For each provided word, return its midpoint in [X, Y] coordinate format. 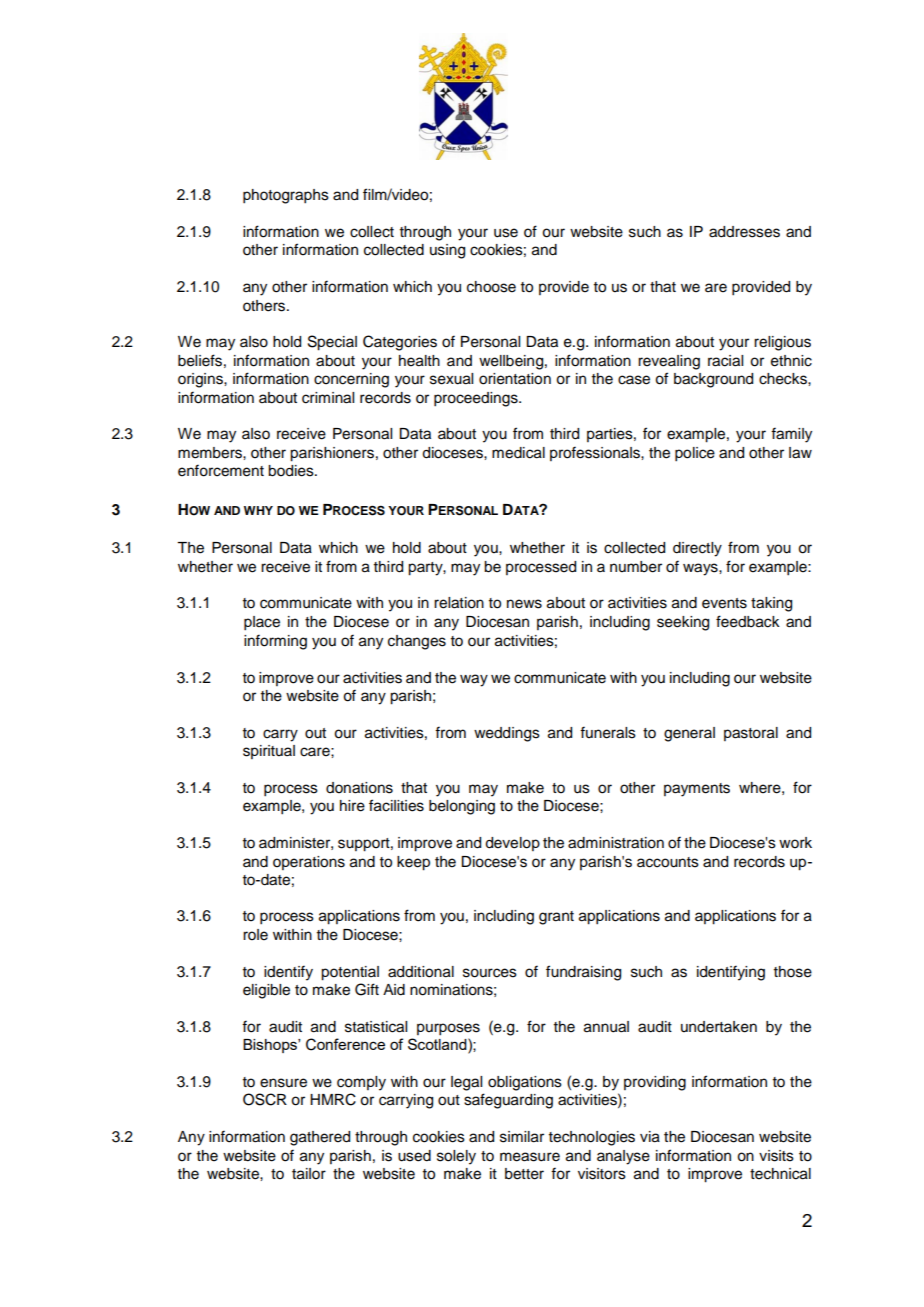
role [255, 935]
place [262, 623]
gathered [320, 1138]
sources [490, 973]
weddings [507, 734]
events [724, 603]
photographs [286, 196]
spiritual [269, 752]
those [793, 972]
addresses [744, 232]
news [524, 604]
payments [697, 790]
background [713, 380]
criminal [328, 398]
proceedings [477, 399]
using [447, 251]
